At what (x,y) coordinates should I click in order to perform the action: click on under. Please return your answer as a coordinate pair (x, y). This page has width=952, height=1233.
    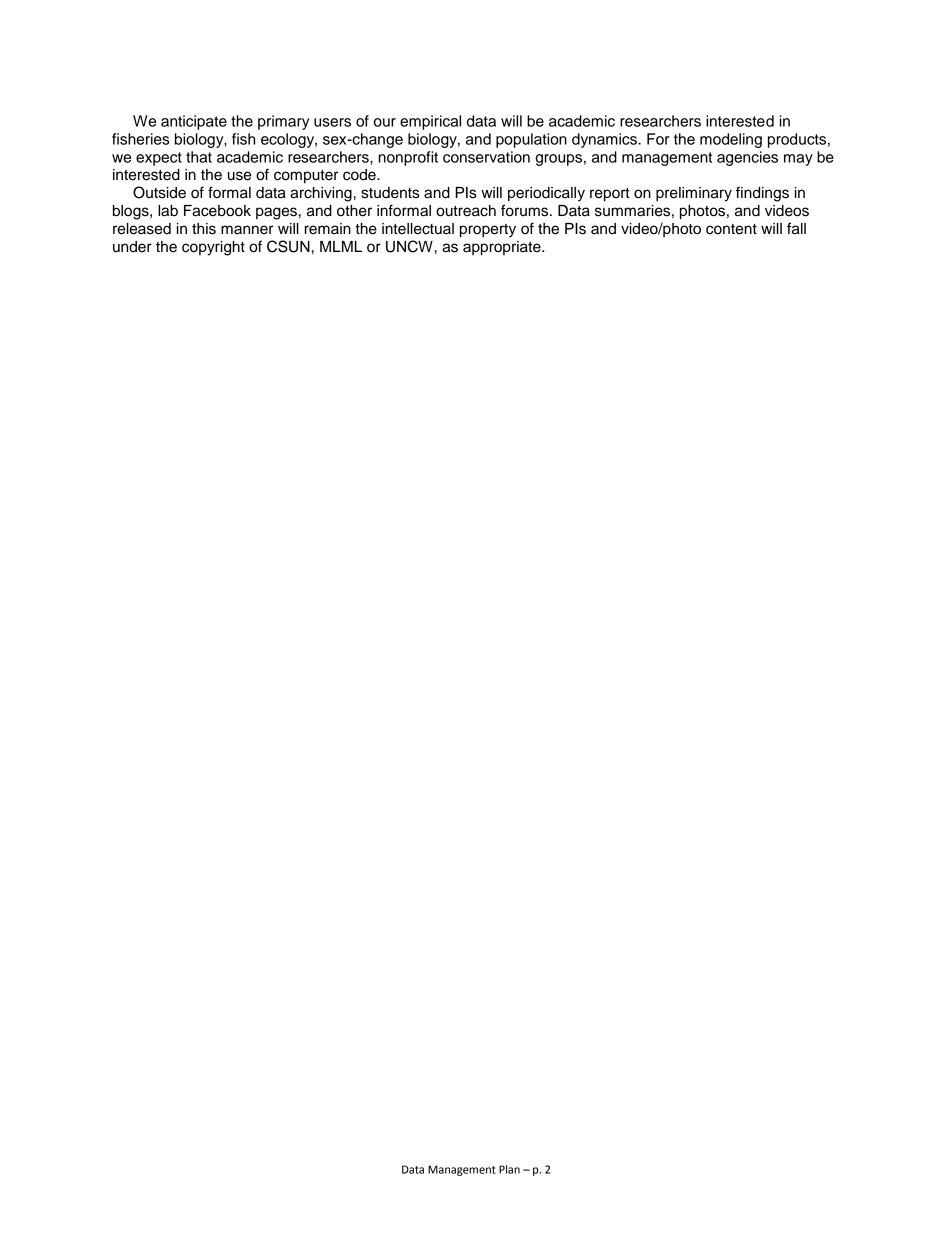
    Looking at the image, I should click on (132, 247).
